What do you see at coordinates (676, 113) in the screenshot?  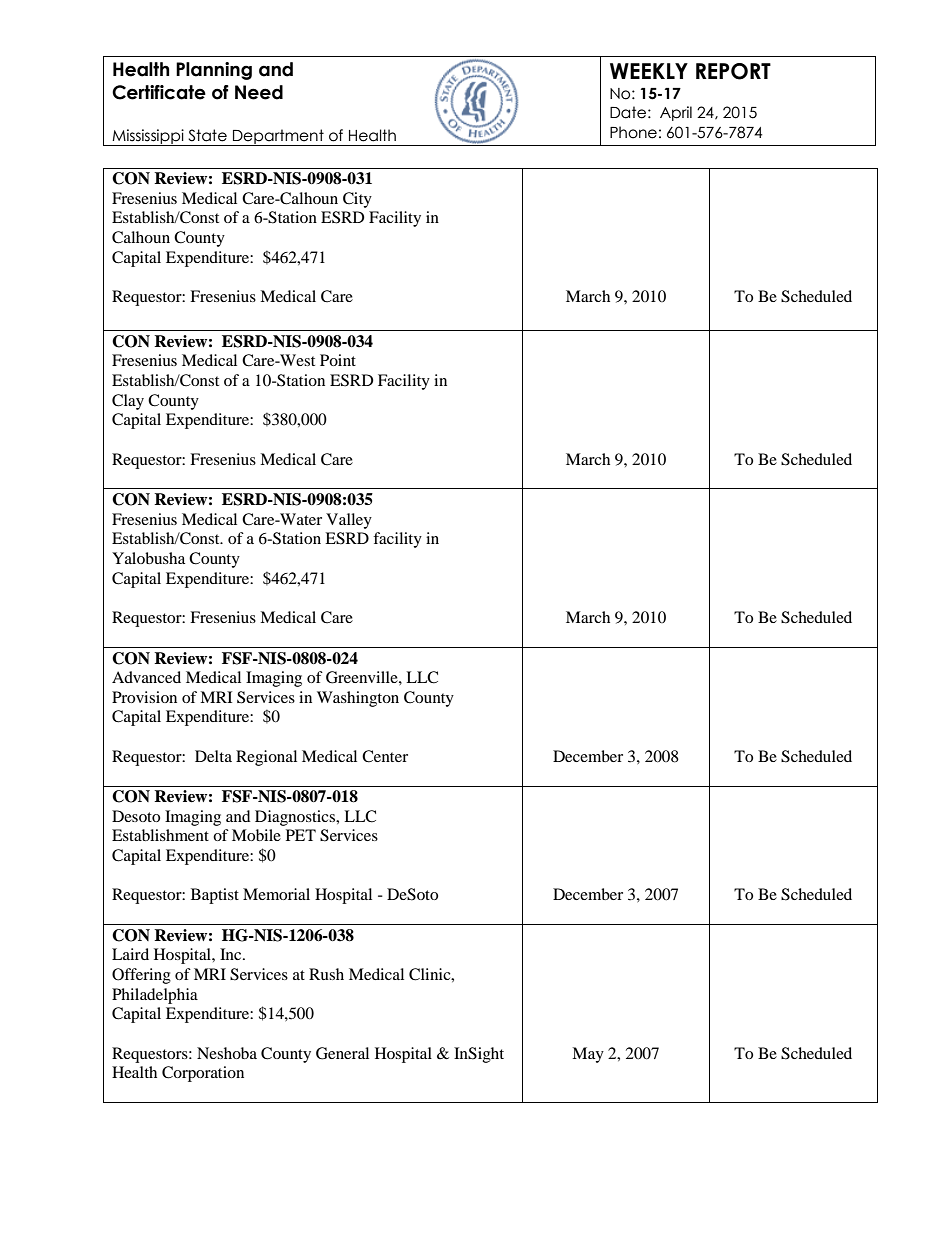 I see `April` at bounding box center [676, 113].
